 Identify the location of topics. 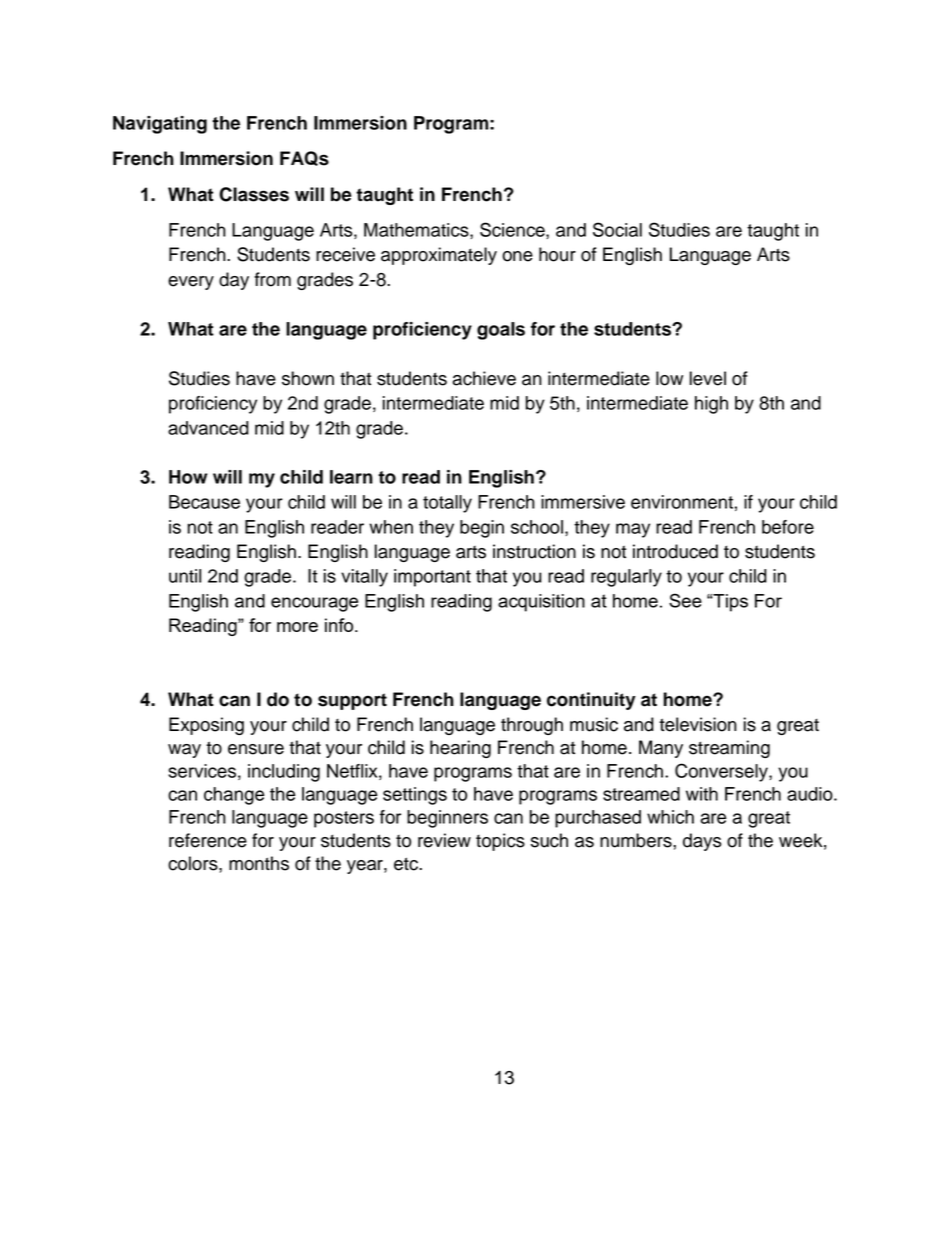
(500, 842).
